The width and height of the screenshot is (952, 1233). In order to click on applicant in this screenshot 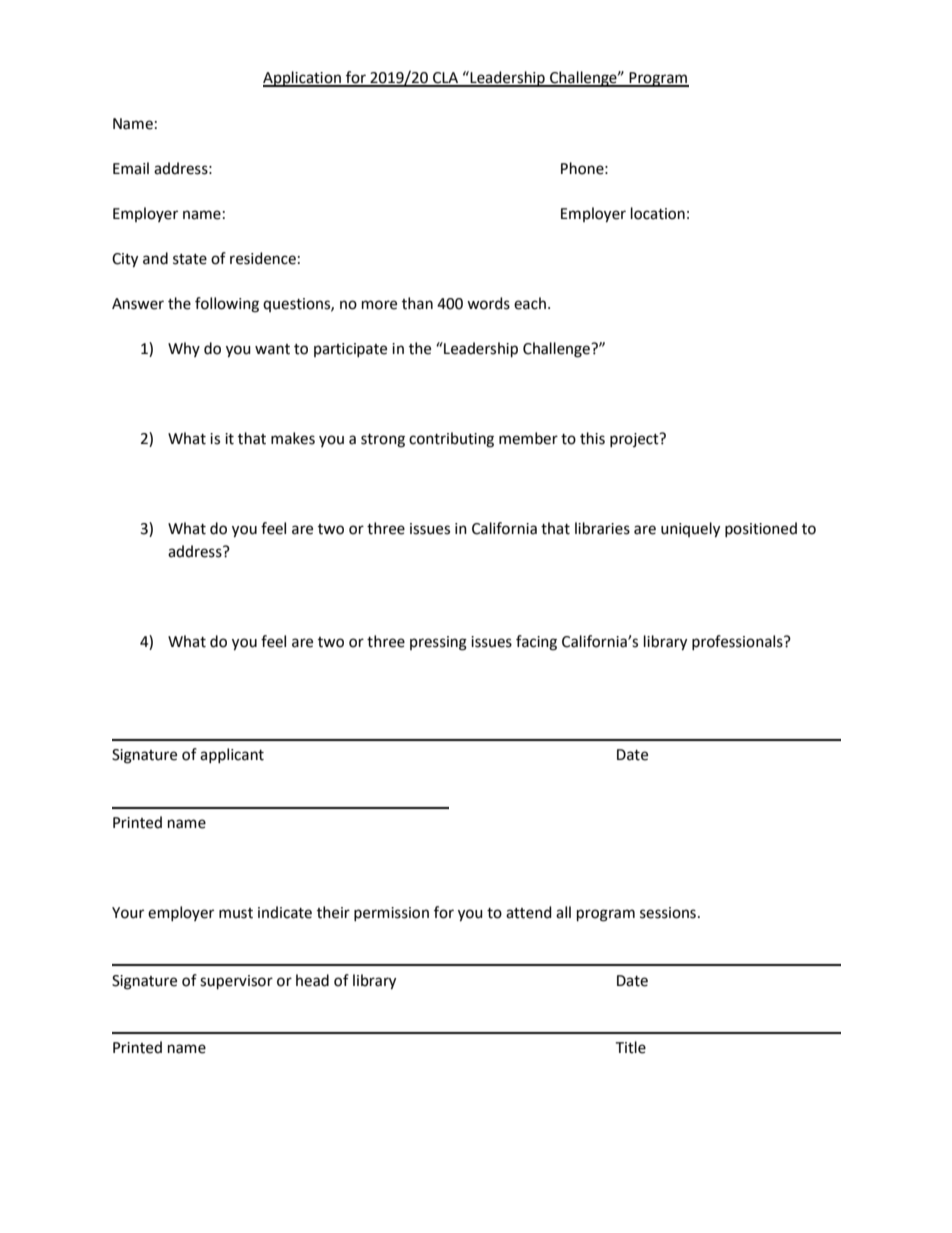, I will do `click(232, 755)`.
